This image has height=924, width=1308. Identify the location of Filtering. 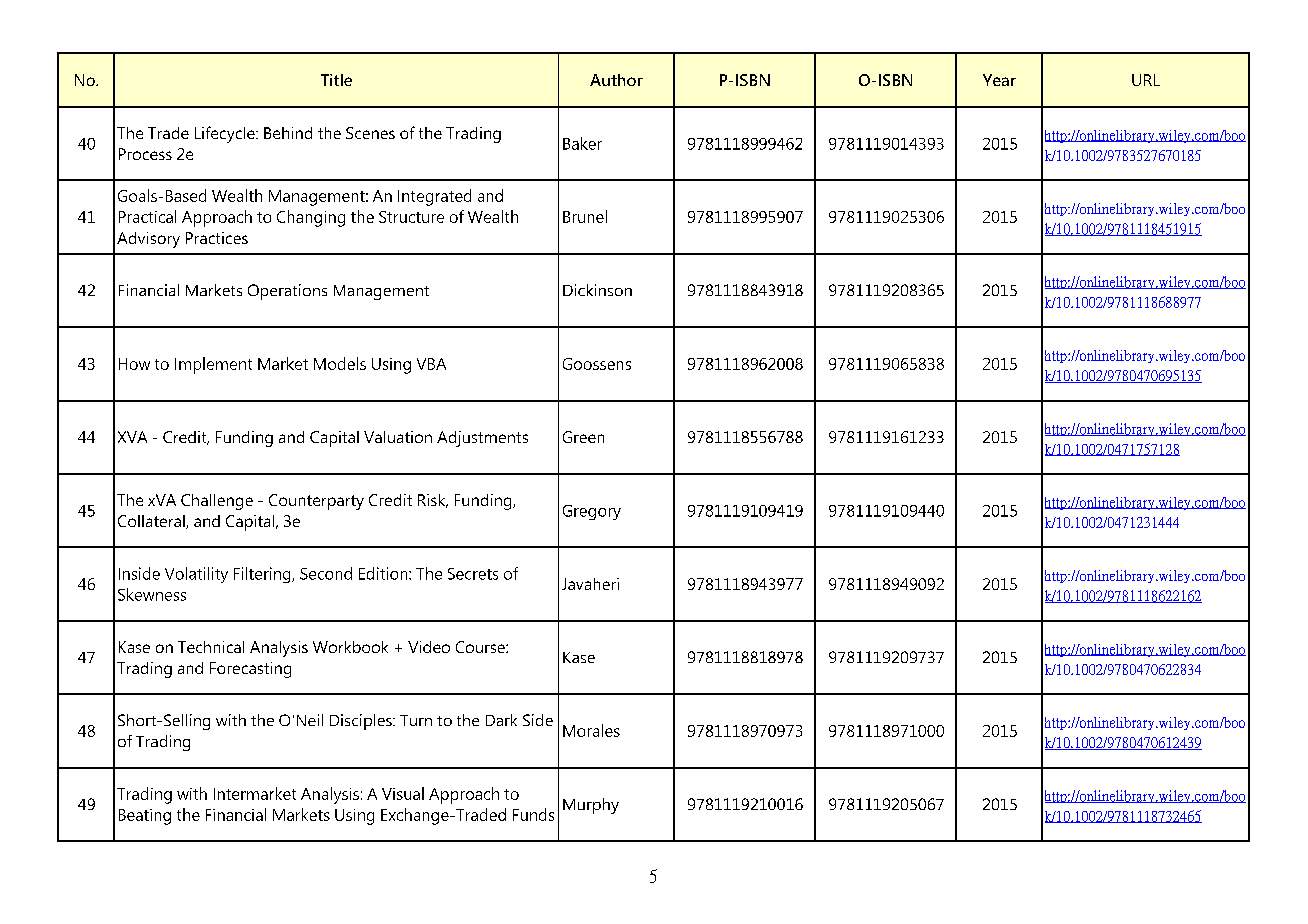
(263, 575).
